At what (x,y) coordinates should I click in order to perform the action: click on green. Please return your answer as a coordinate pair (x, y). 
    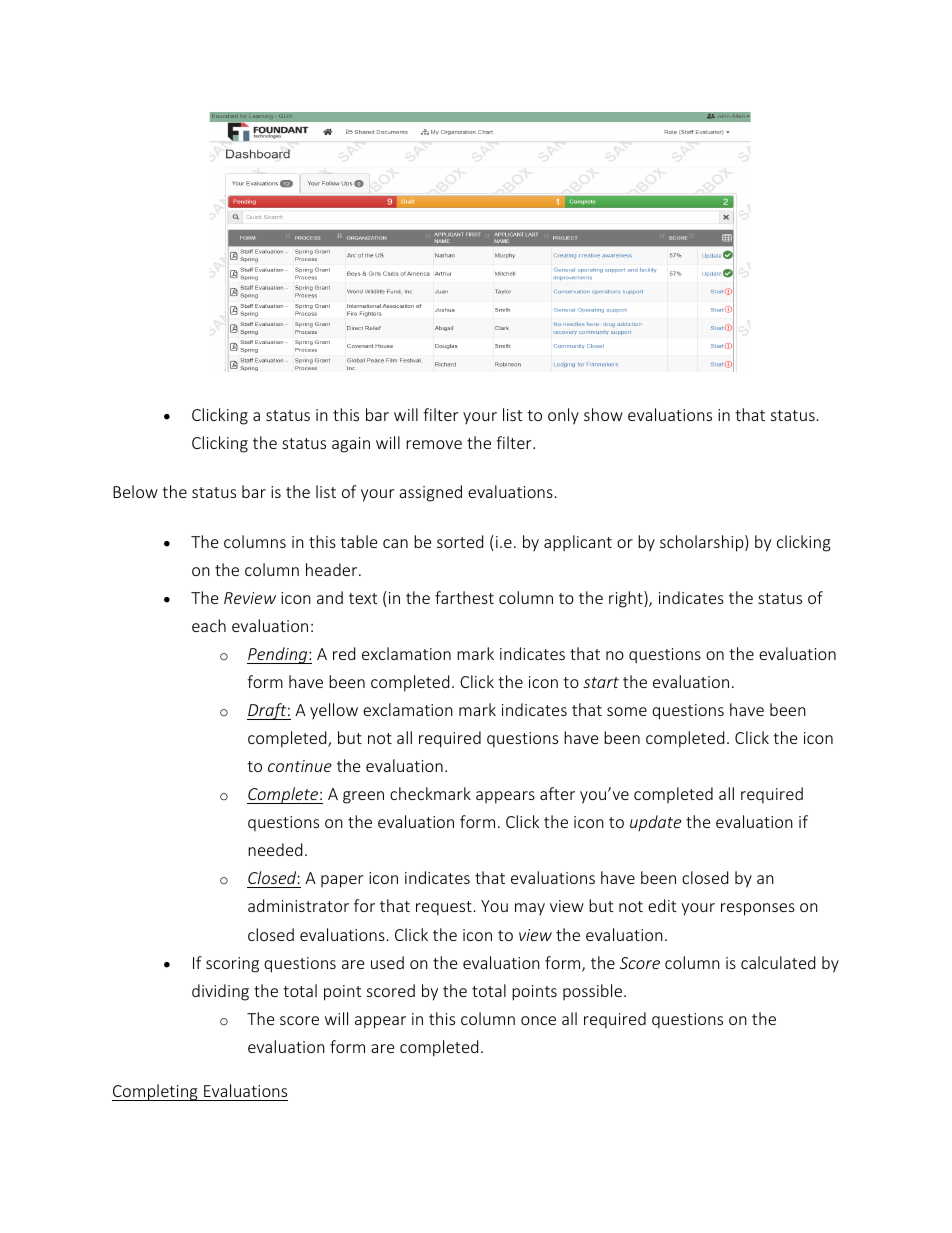
    Looking at the image, I should click on (363, 797).
